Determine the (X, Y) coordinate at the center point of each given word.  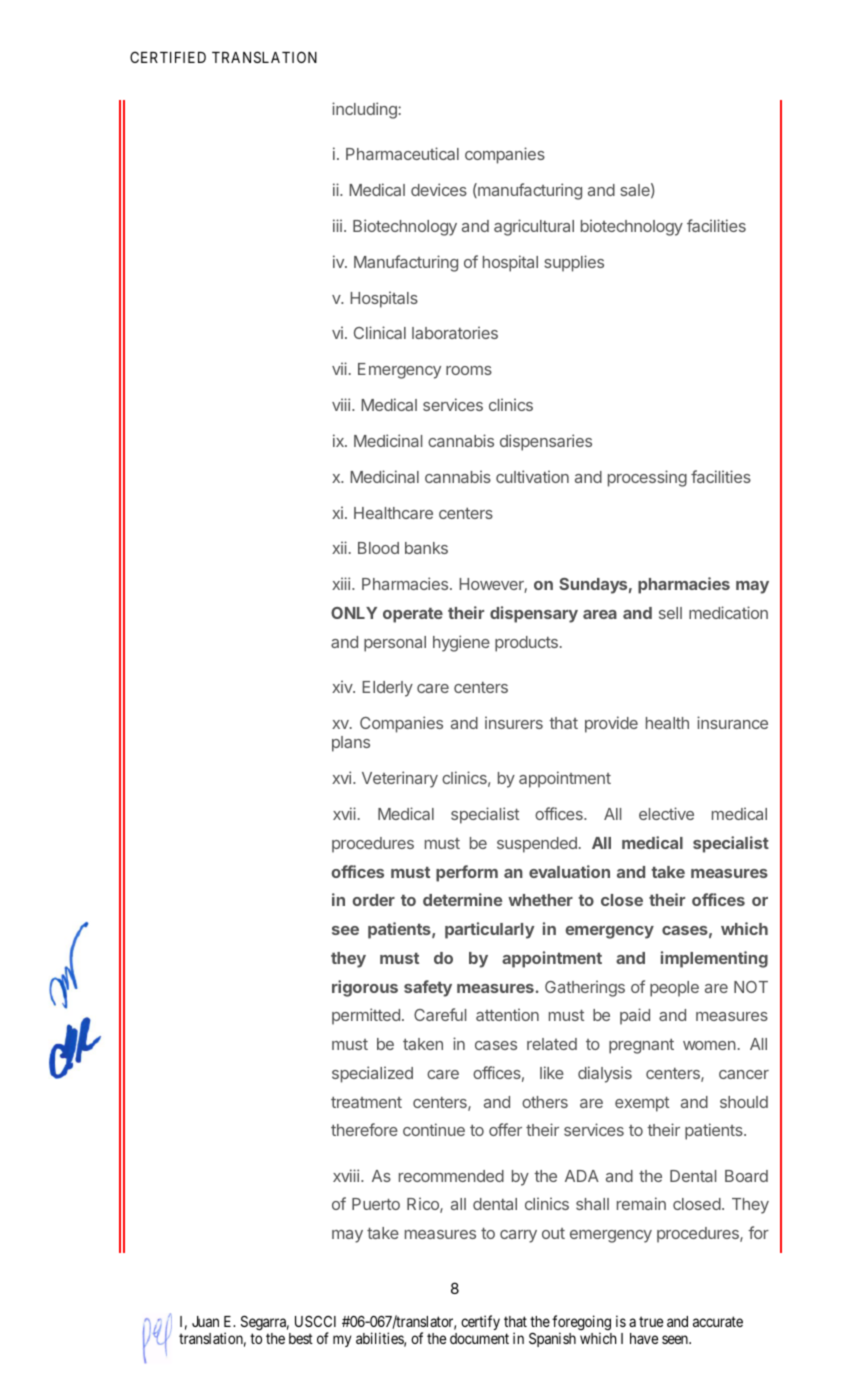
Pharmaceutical (402, 153)
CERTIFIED (168, 57)
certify (480, 1322)
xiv (343, 686)
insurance (732, 722)
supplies (574, 263)
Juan (205, 1321)
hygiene (461, 643)
